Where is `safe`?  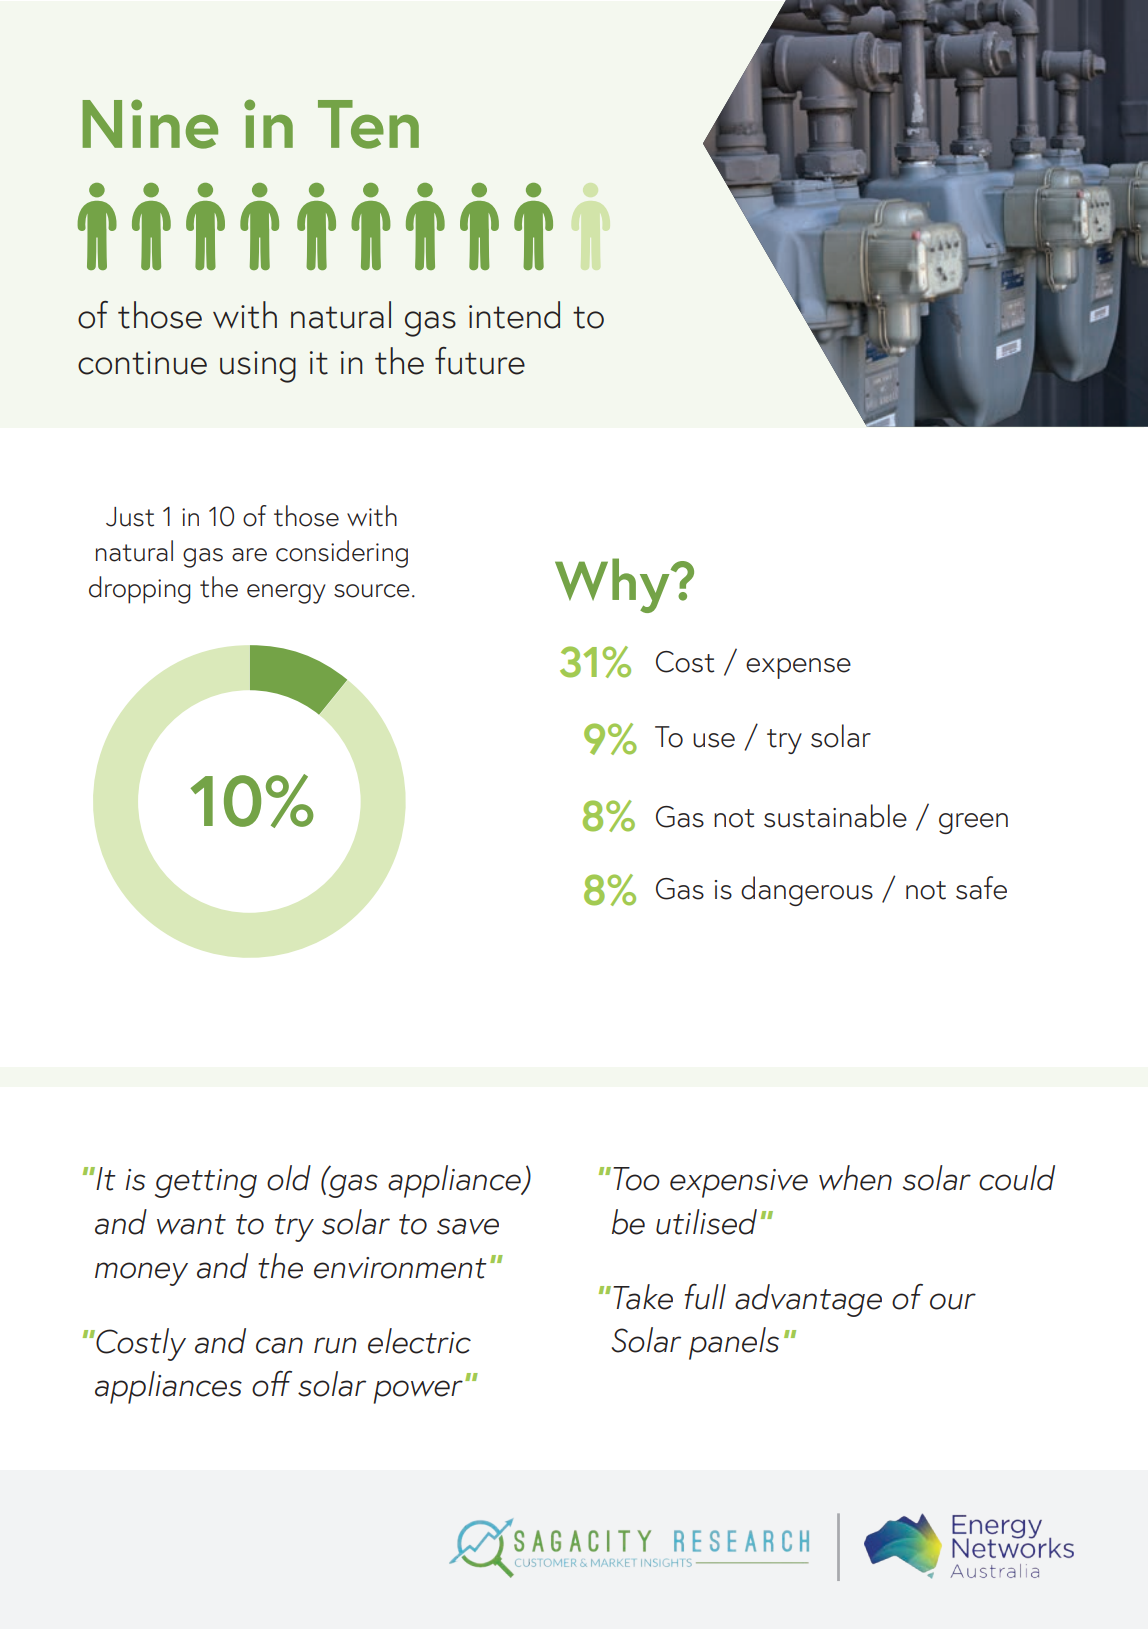 safe is located at coordinates (981, 888).
